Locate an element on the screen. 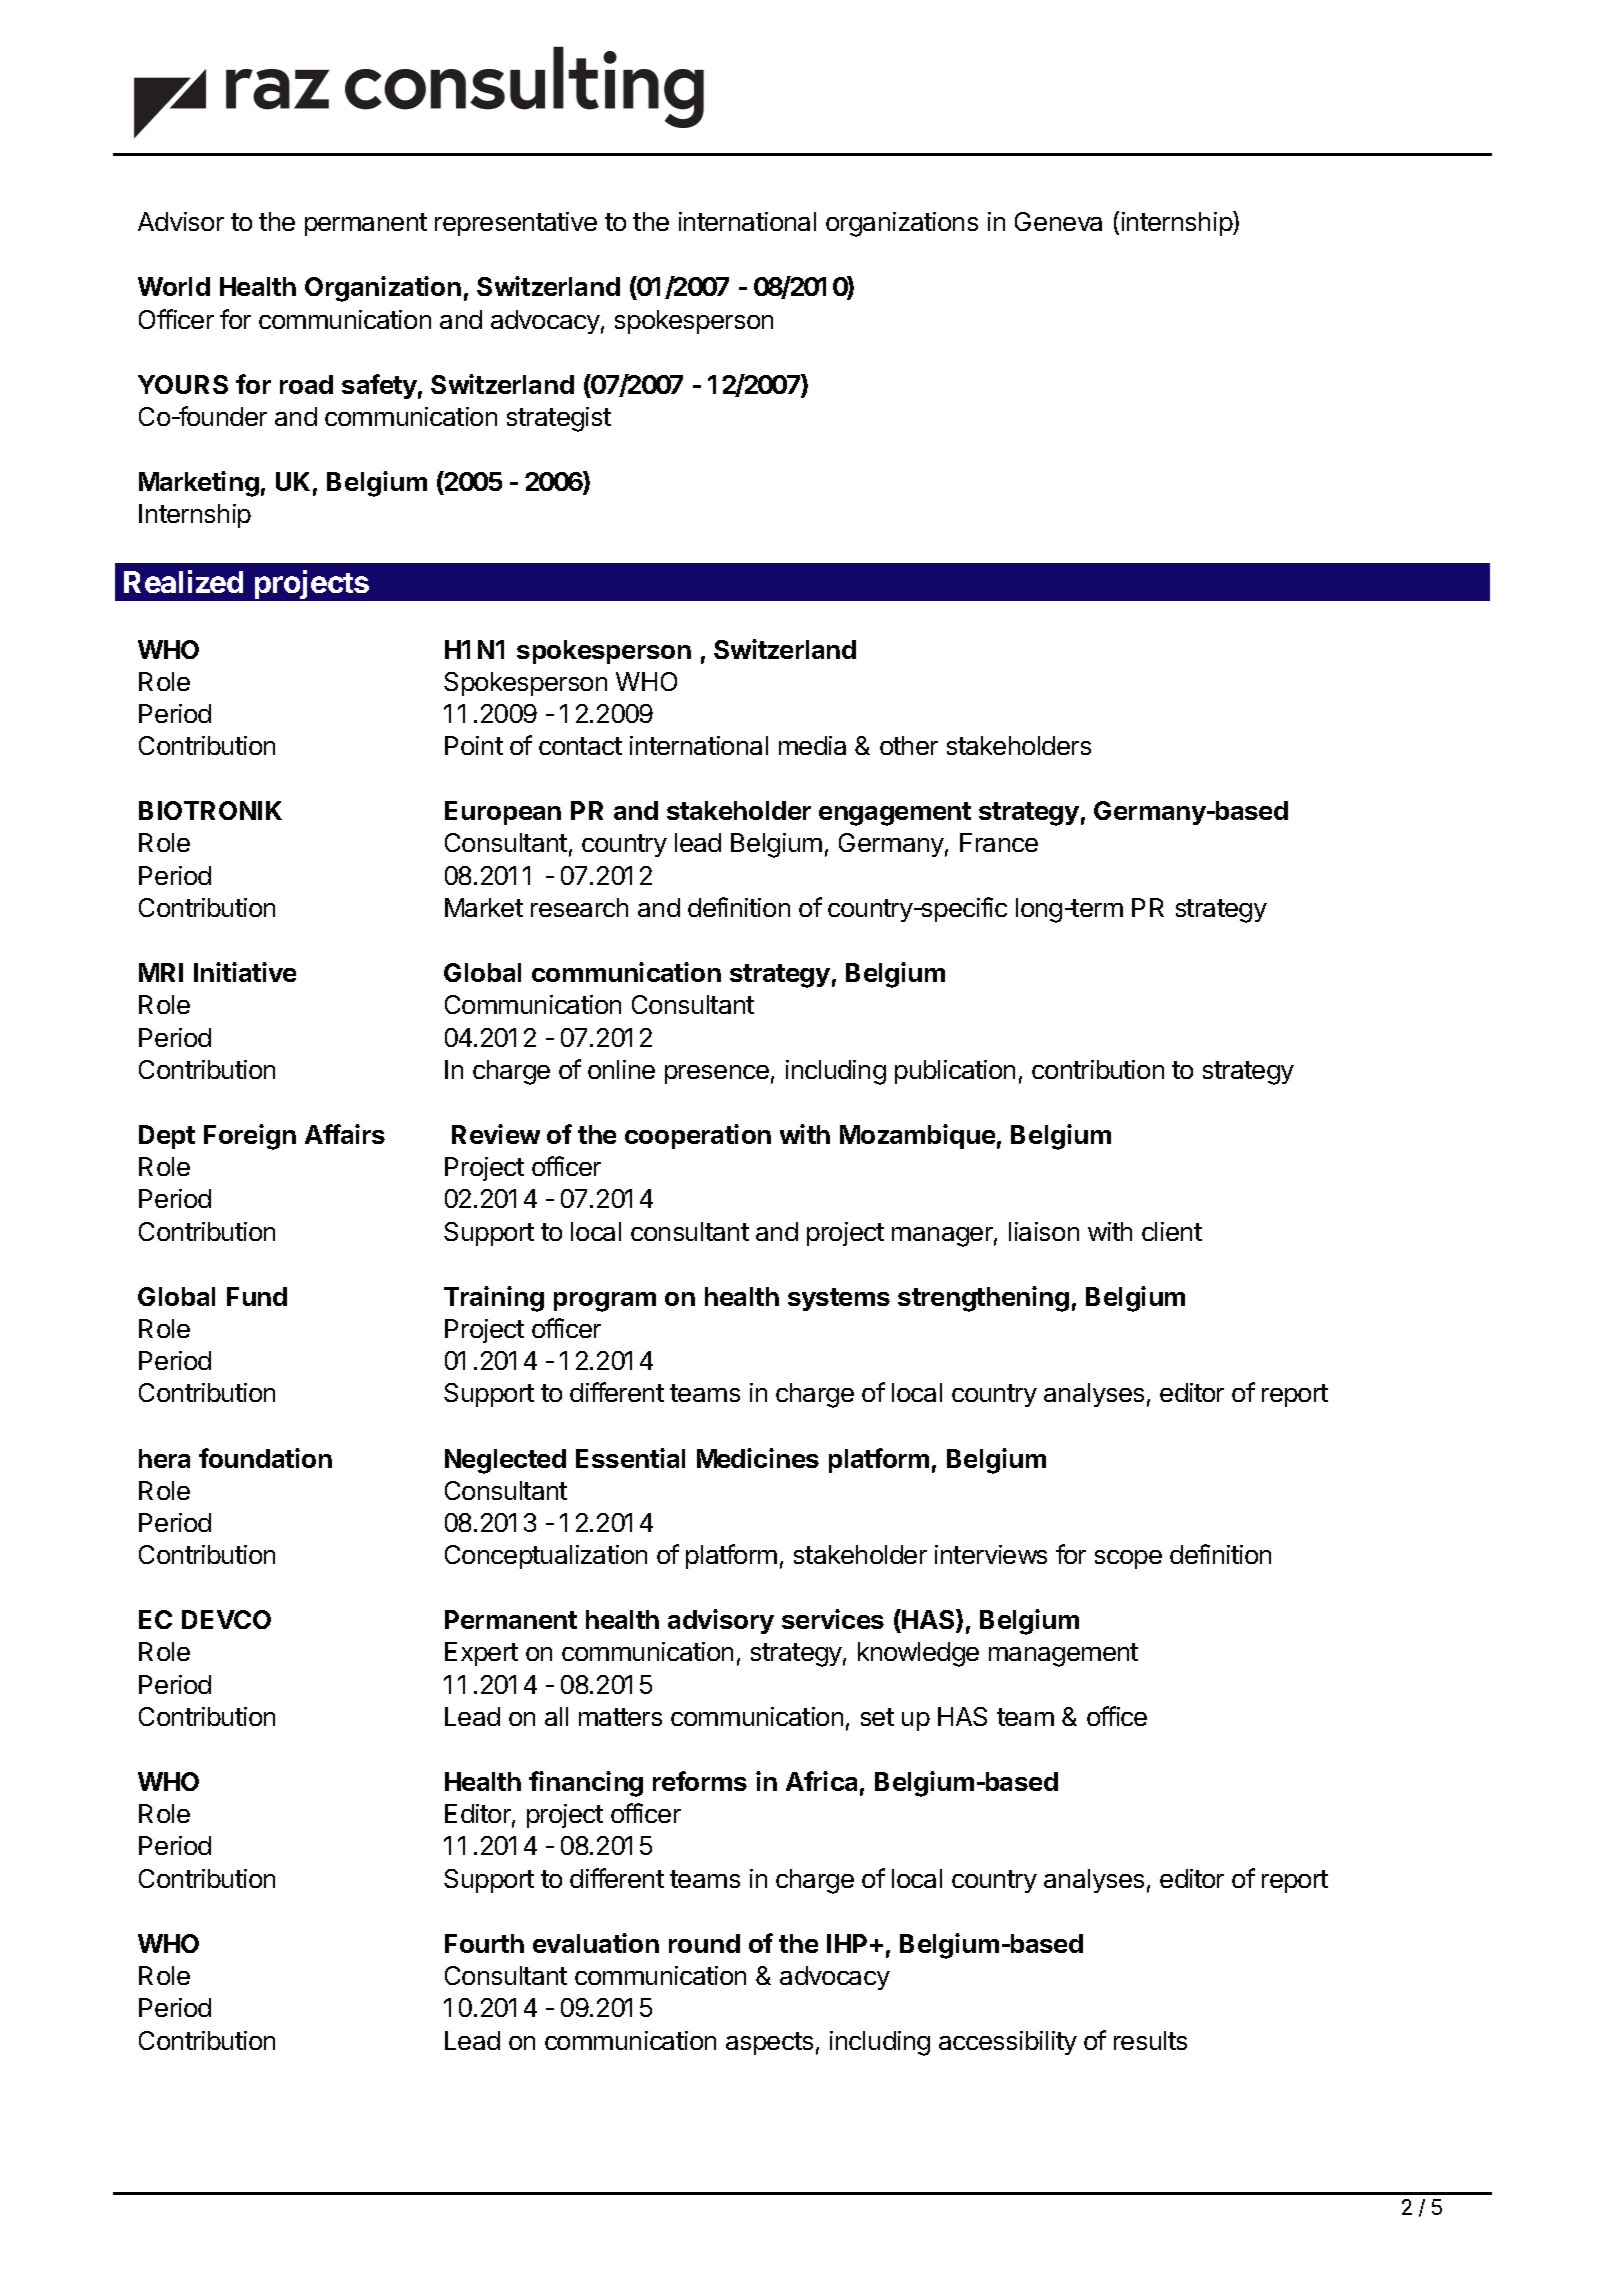 This screenshot has height=2270, width=1605. other is located at coordinates (909, 745).
